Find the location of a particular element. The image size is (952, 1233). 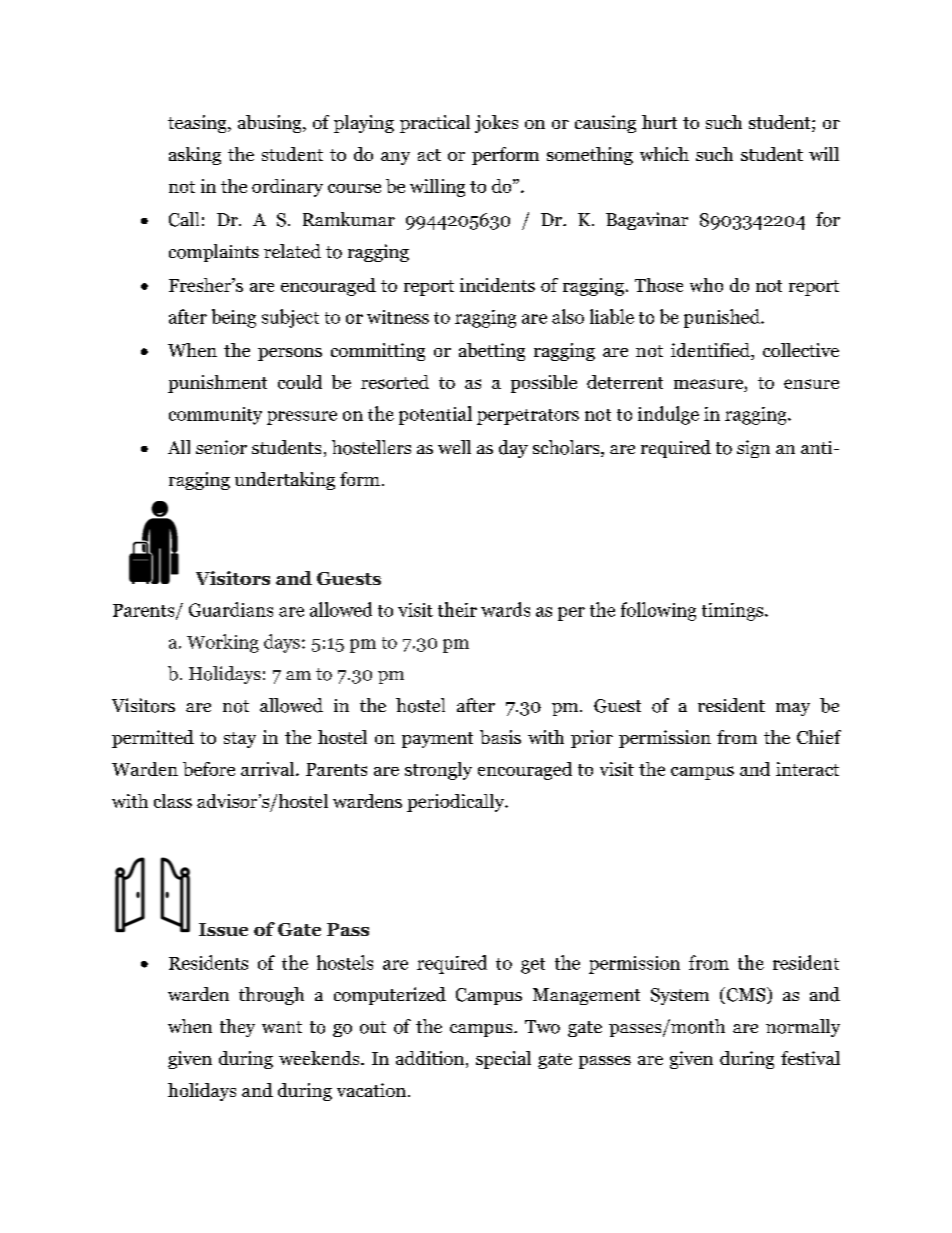

jokes is located at coordinates (496, 124).
